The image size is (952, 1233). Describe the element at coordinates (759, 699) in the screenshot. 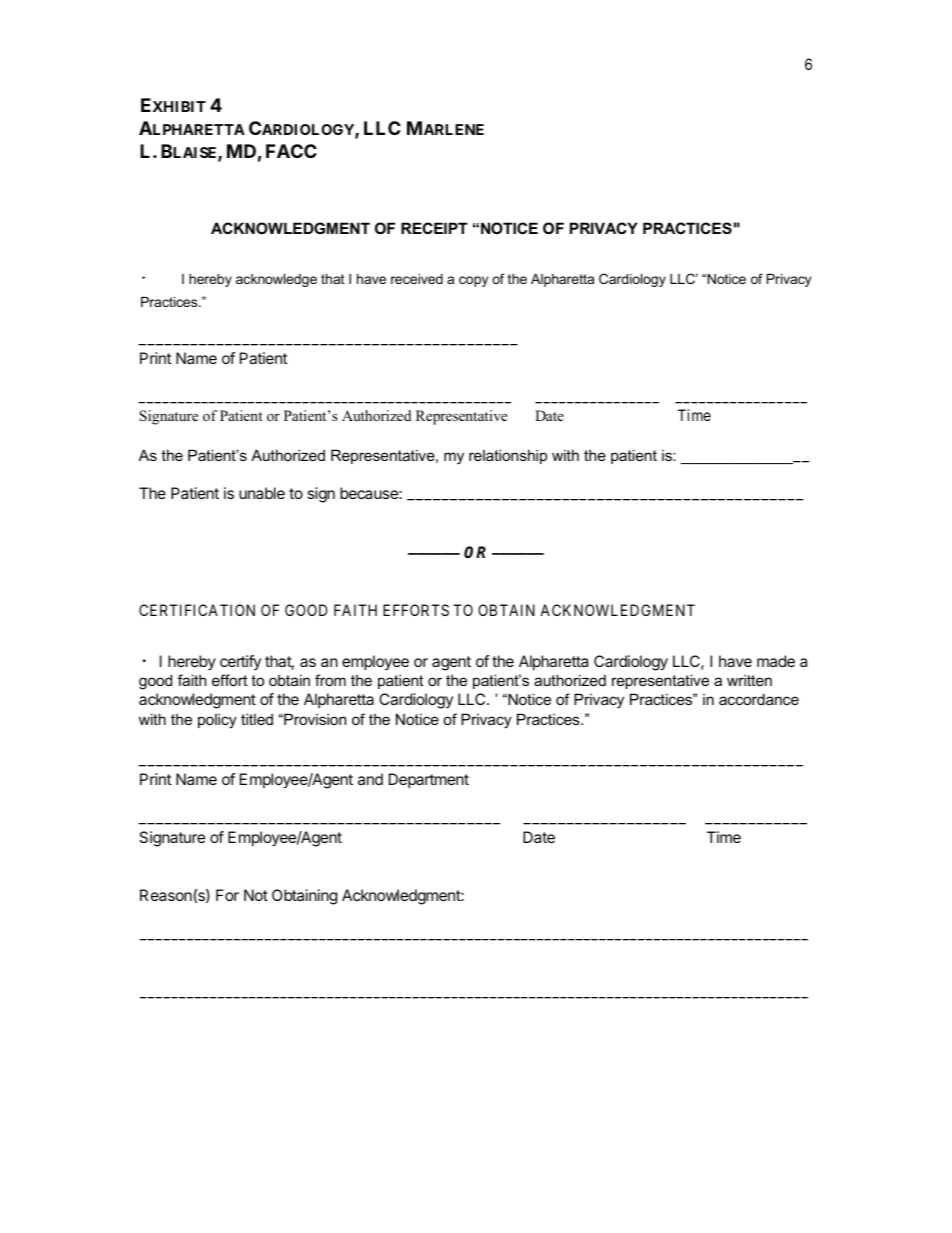

I see `accordance` at that location.
